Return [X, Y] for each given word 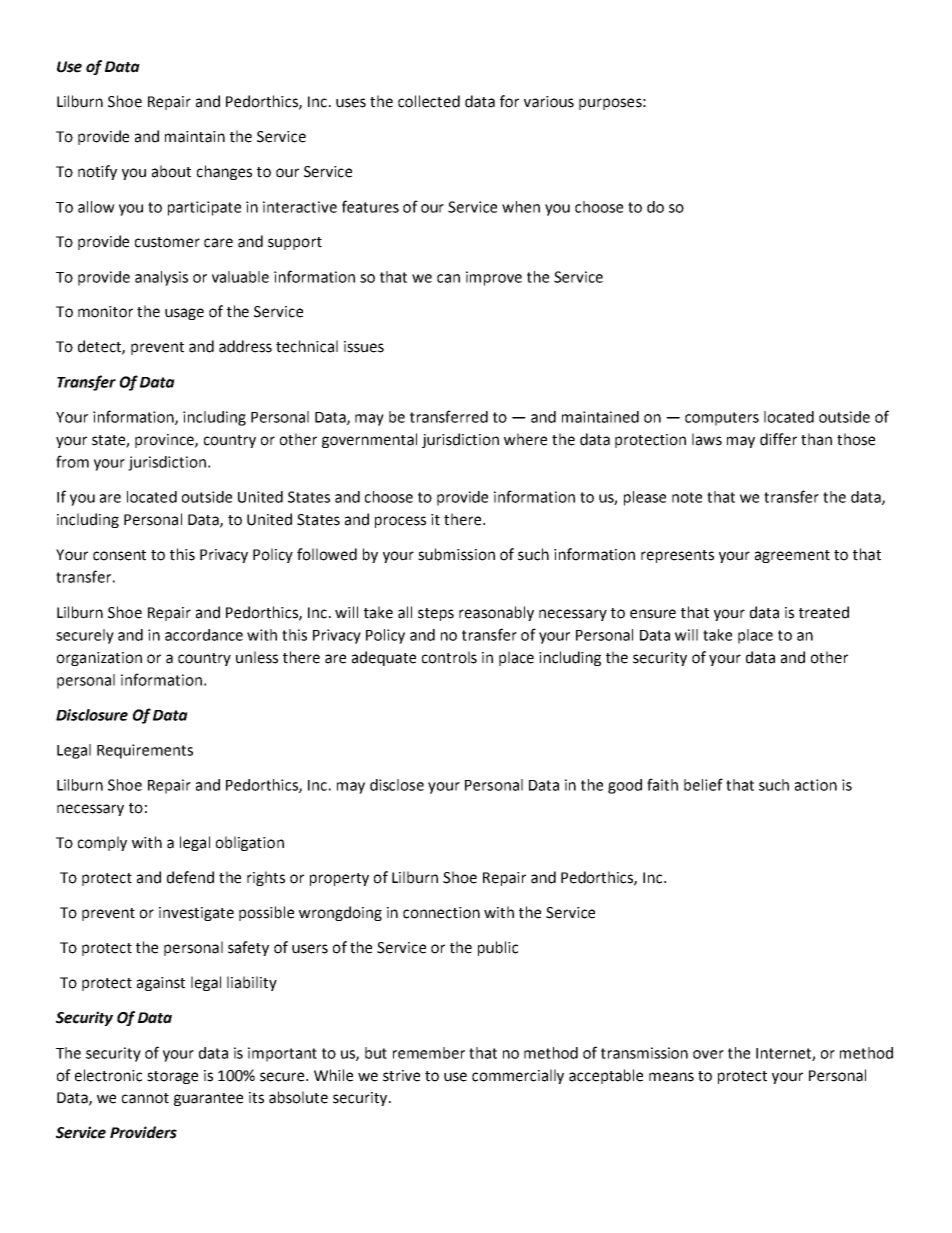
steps [436, 614]
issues [364, 347]
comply [102, 843]
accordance [204, 635]
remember [429, 1053]
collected [429, 101]
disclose [397, 785]
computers [722, 419]
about [171, 171]
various [549, 102]
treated [824, 612]
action [816, 785]
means [671, 1077]
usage [184, 314]
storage [172, 1077]
